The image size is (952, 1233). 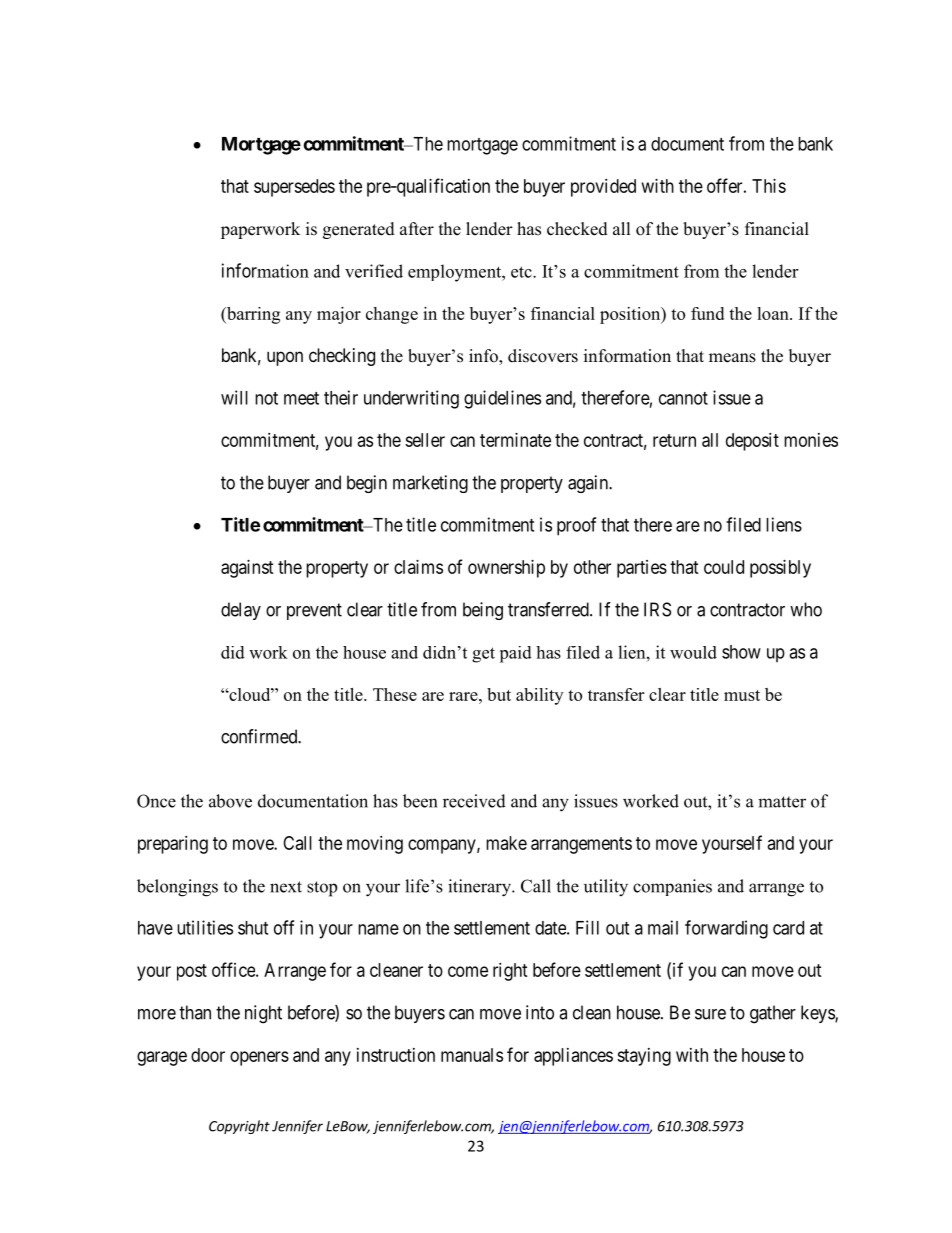 I want to click on after, so click(x=417, y=229).
